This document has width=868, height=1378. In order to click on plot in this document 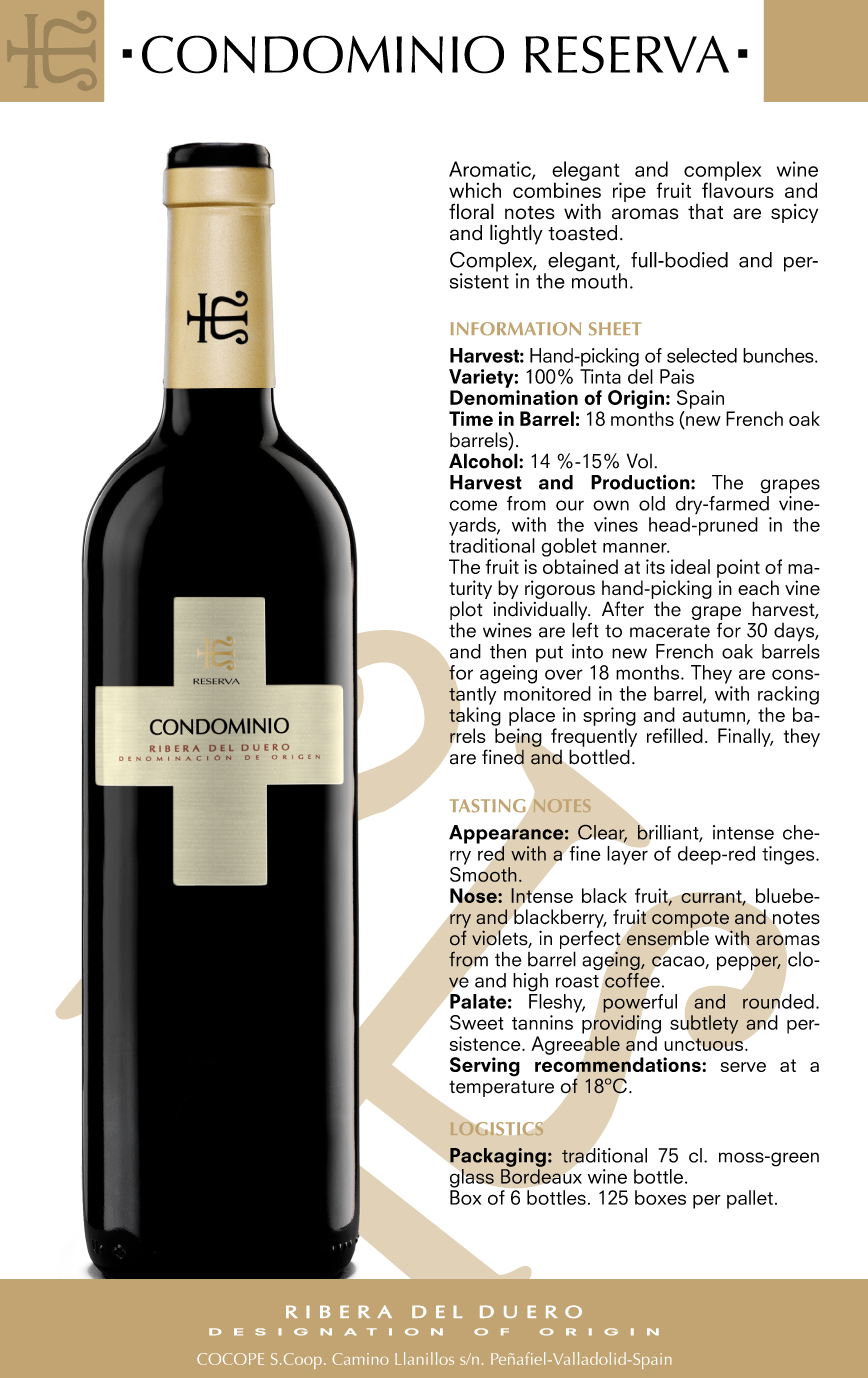, I will do `click(466, 610)`.
